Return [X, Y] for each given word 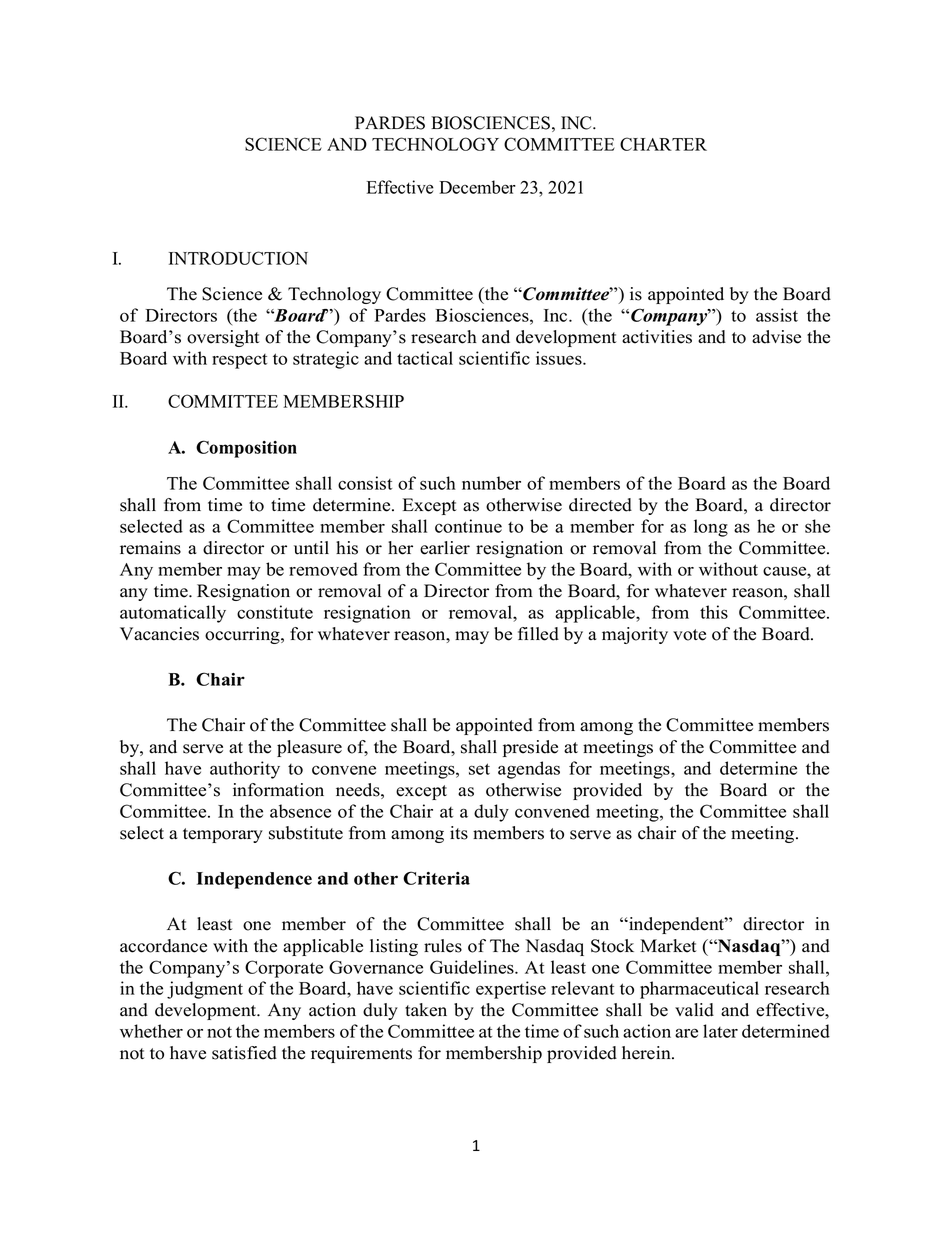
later [720, 1031]
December [477, 187]
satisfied [244, 1053]
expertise [511, 990]
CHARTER [663, 144]
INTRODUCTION [238, 258]
